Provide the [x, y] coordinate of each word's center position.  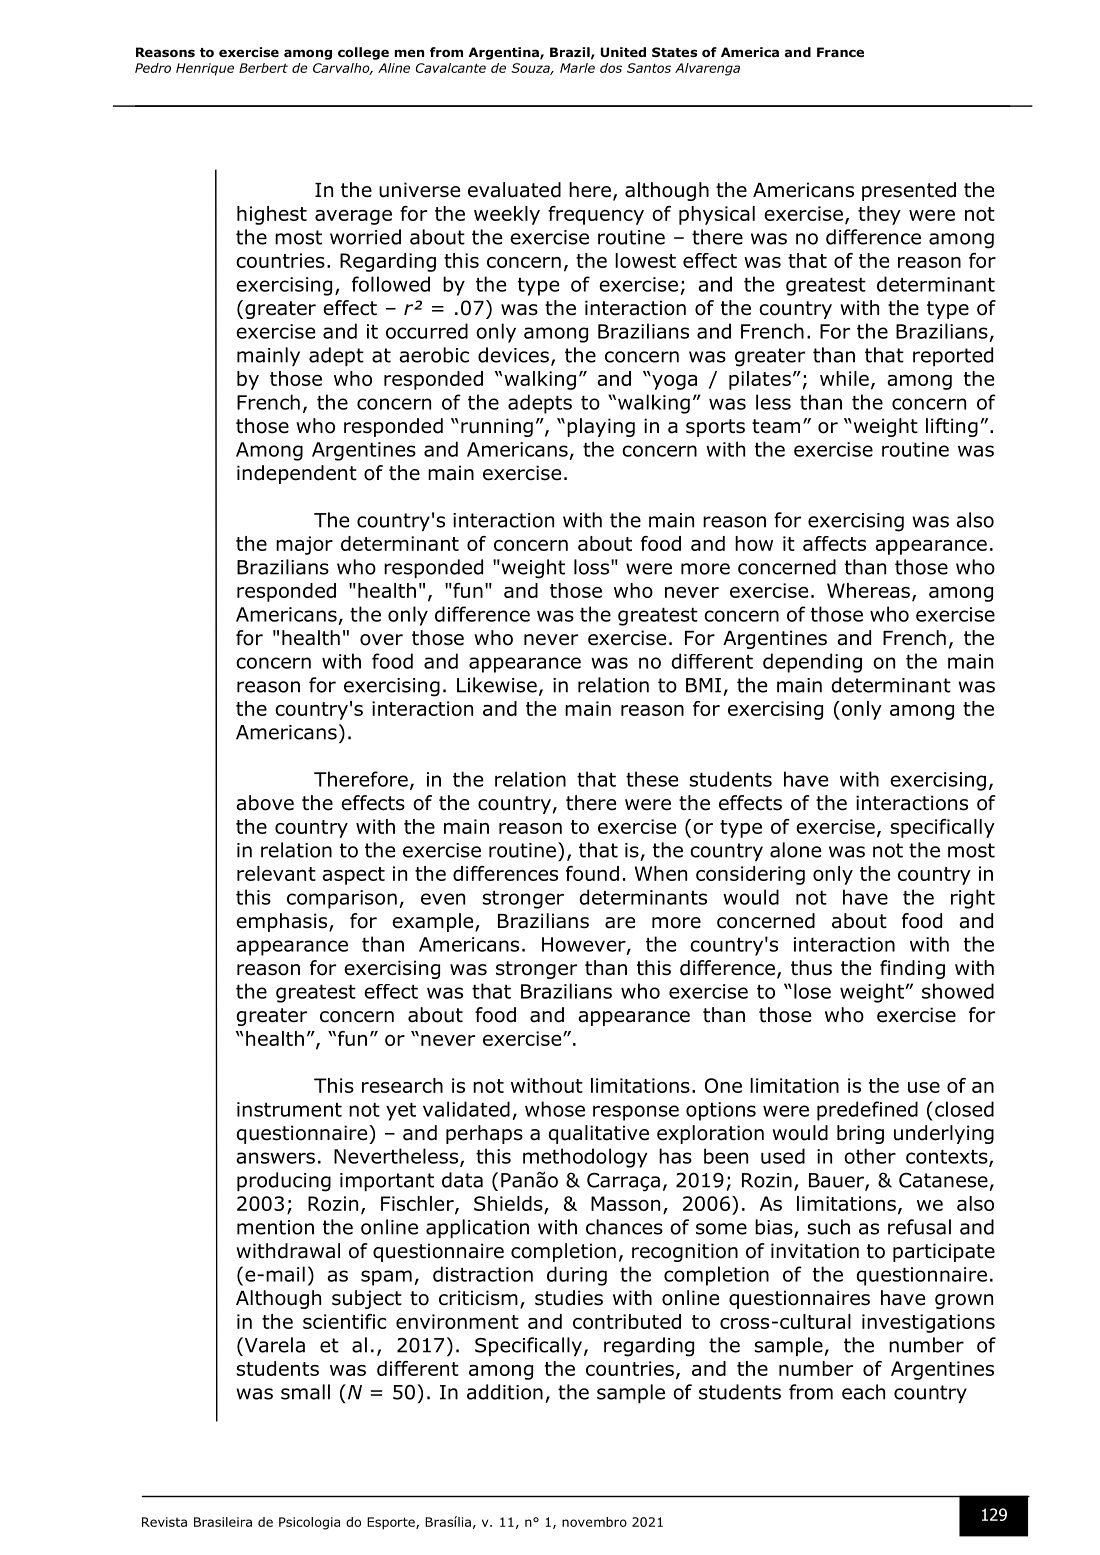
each [863, 1392]
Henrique [205, 69]
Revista [164, 1522]
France [840, 52]
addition [505, 1392]
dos [611, 68]
